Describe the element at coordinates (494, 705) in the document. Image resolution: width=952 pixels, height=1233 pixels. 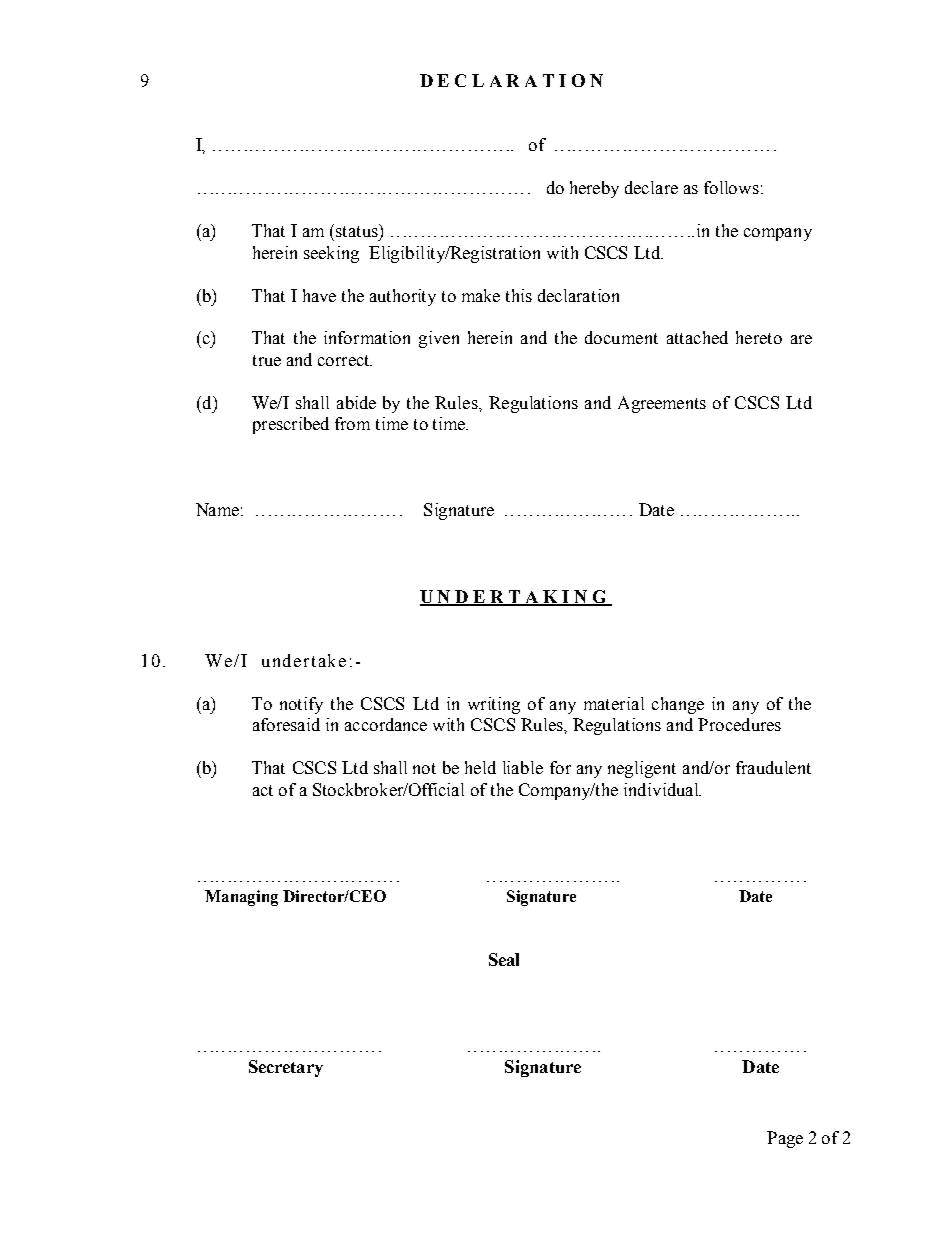
I see `writing` at that location.
